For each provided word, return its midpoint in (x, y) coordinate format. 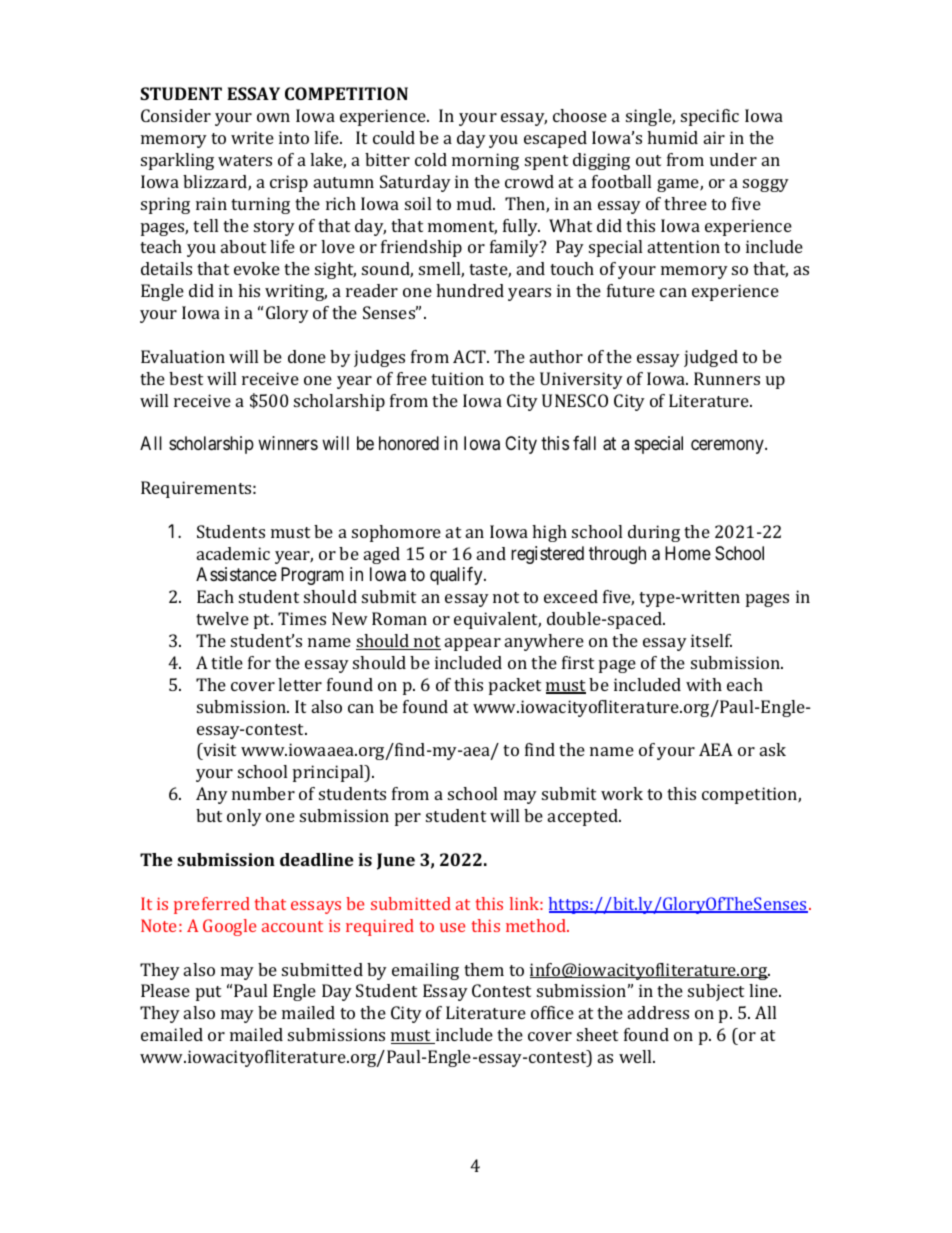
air (714, 137)
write (252, 137)
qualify (457, 576)
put (208, 993)
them (484, 969)
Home (688, 553)
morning (485, 161)
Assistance (236, 574)
